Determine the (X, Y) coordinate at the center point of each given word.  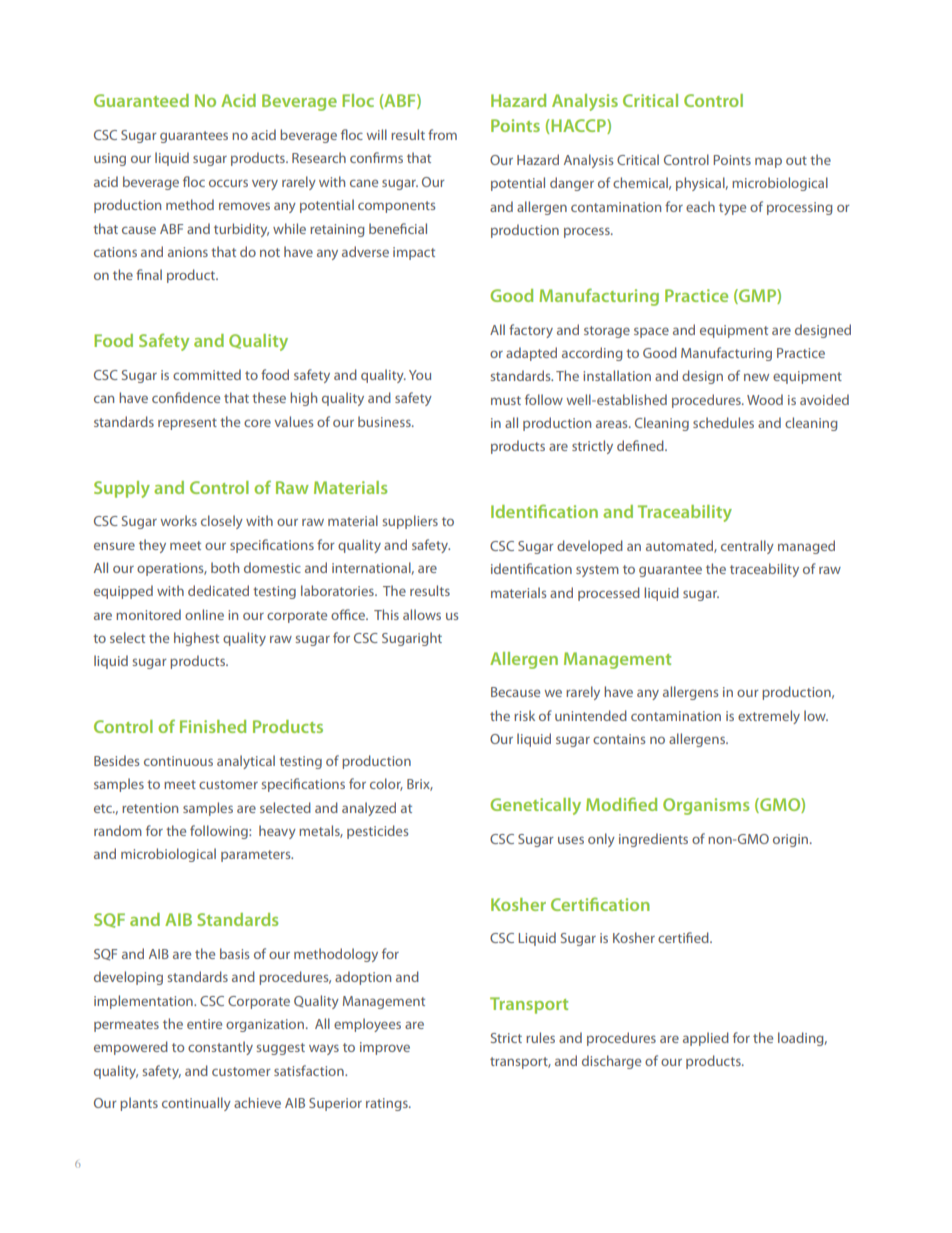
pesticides (377, 832)
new (756, 377)
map (768, 162)
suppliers (410, 522)
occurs (228, 183)
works (179, 520)
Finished (213, 726)
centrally (747, 547)
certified (684, 937)
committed (207, 374)
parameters (257, 856)
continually (196, 1104)
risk (524, 715)
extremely (769, 717)
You (420, 375)
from (442, 134)
